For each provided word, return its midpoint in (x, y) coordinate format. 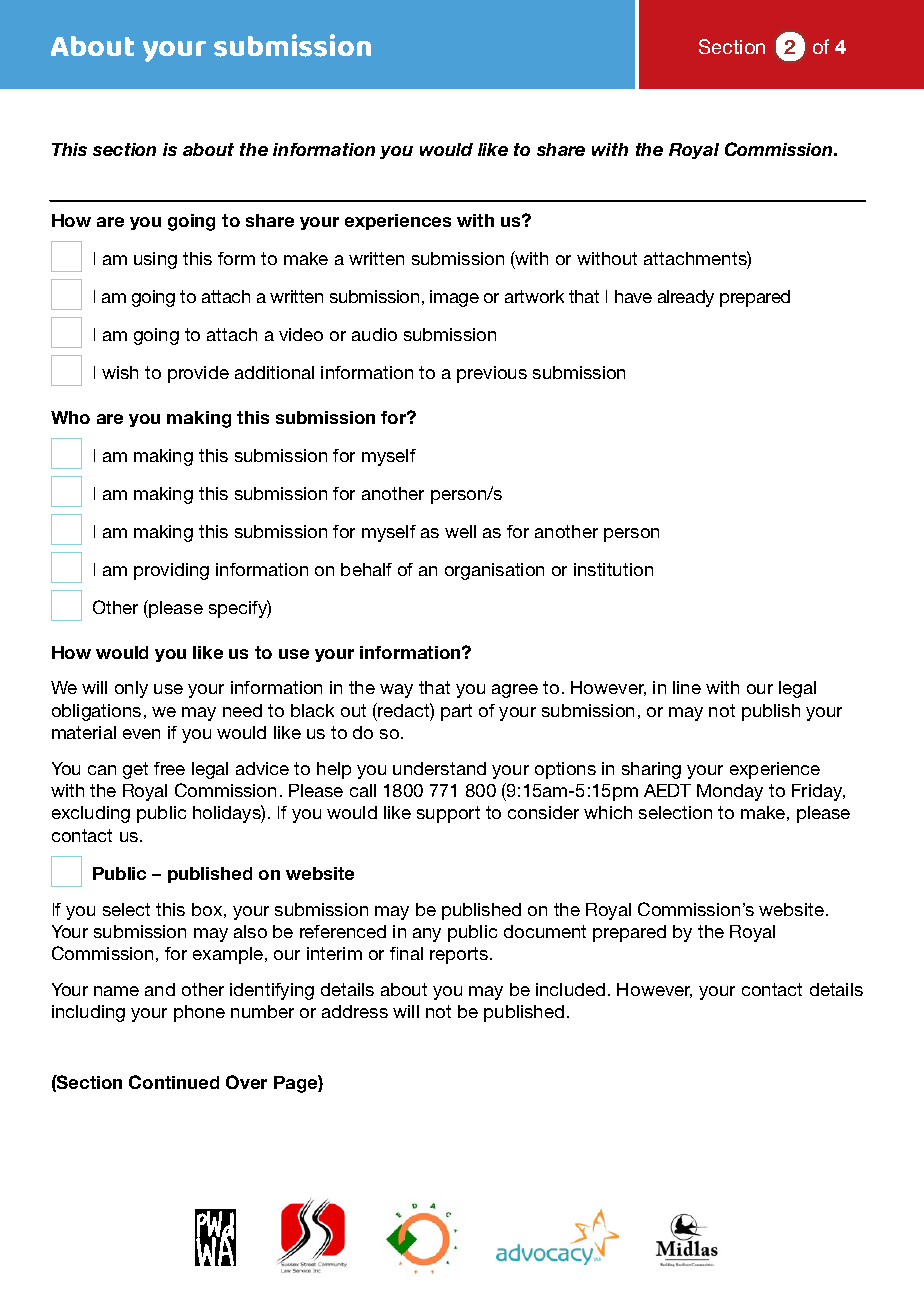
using (155, 260)
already (686, 298)
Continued (174, 1082)
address (355, 1011)
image (454, 298)
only (131, 689)
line (687, 687)
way (396, 691)
